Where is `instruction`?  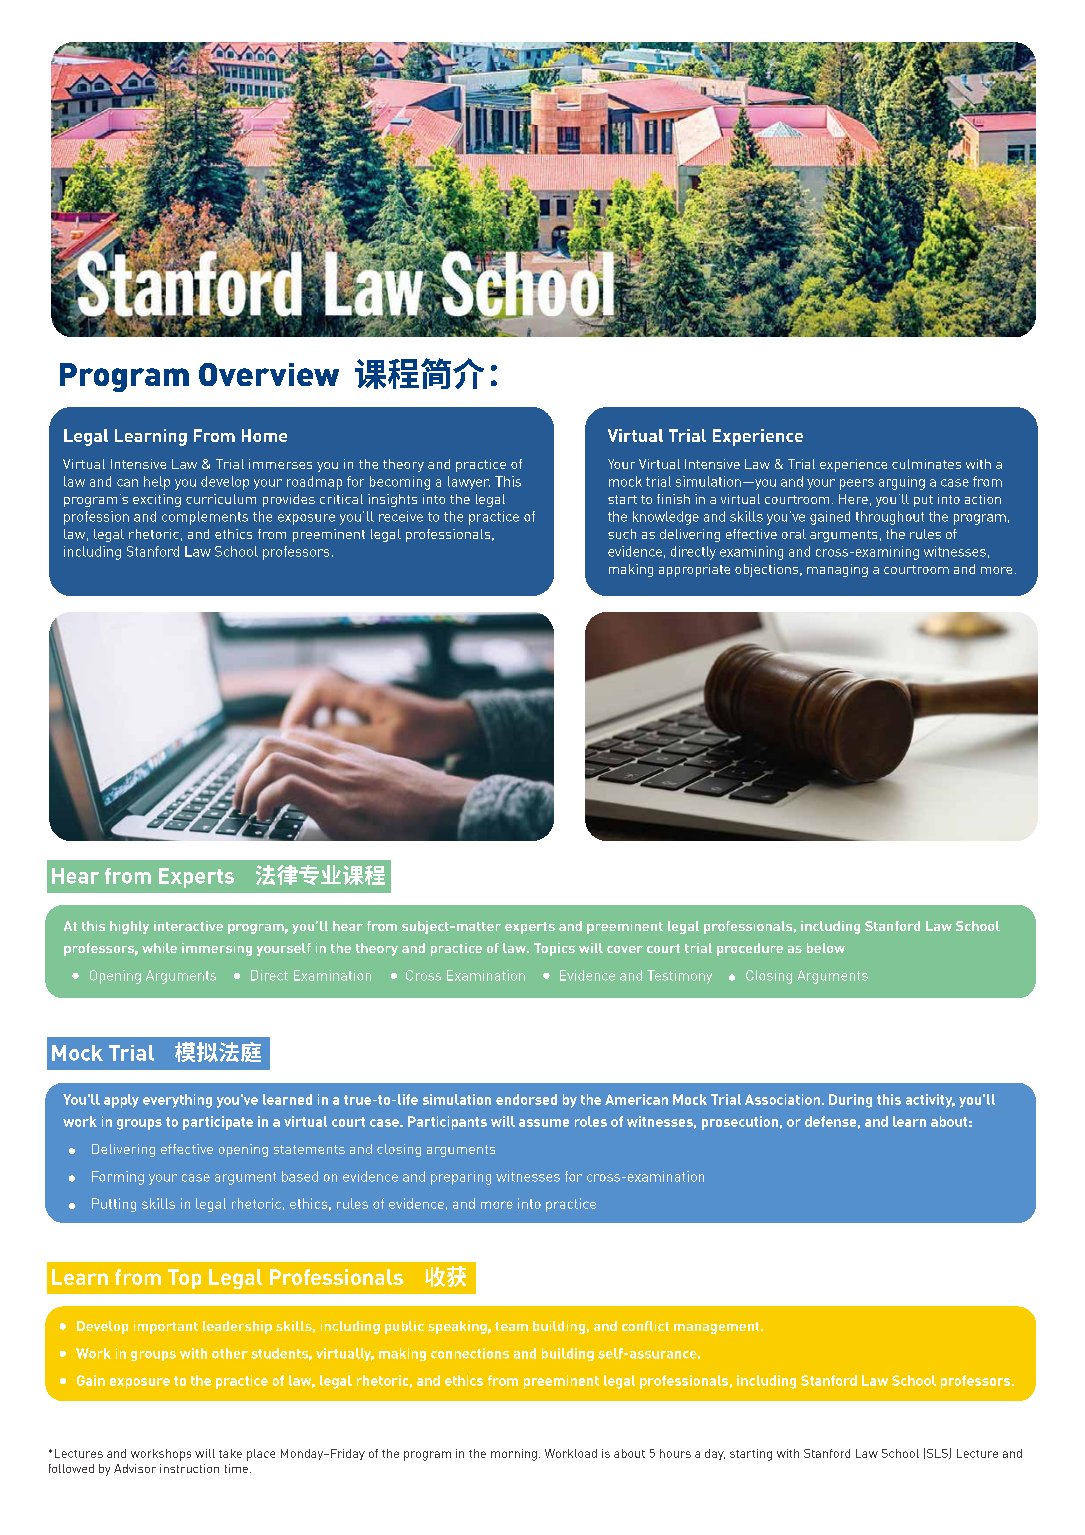
instruction is located at coordinates (189, 1468).
